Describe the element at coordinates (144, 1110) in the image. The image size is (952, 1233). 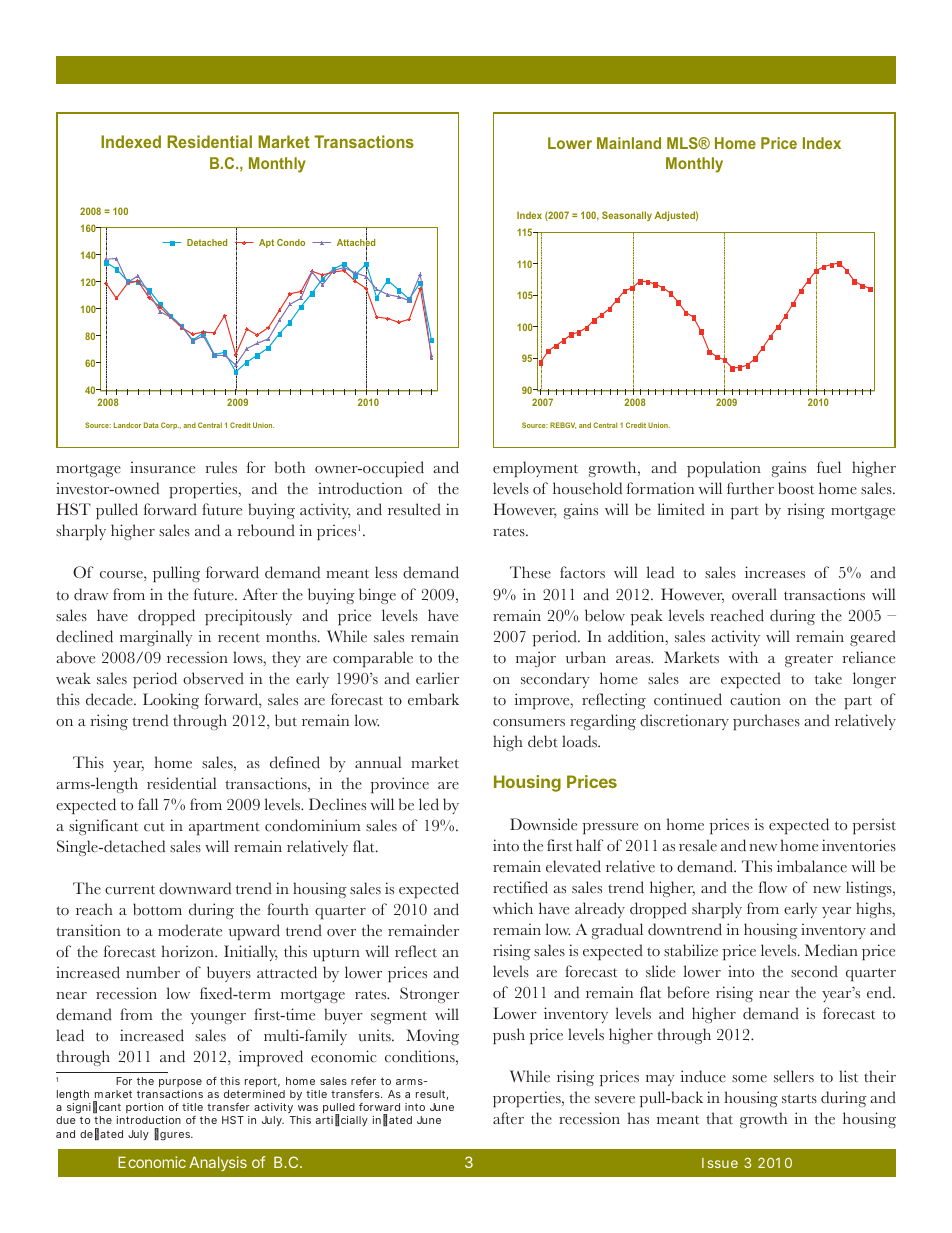
I see `portion` at that location.
